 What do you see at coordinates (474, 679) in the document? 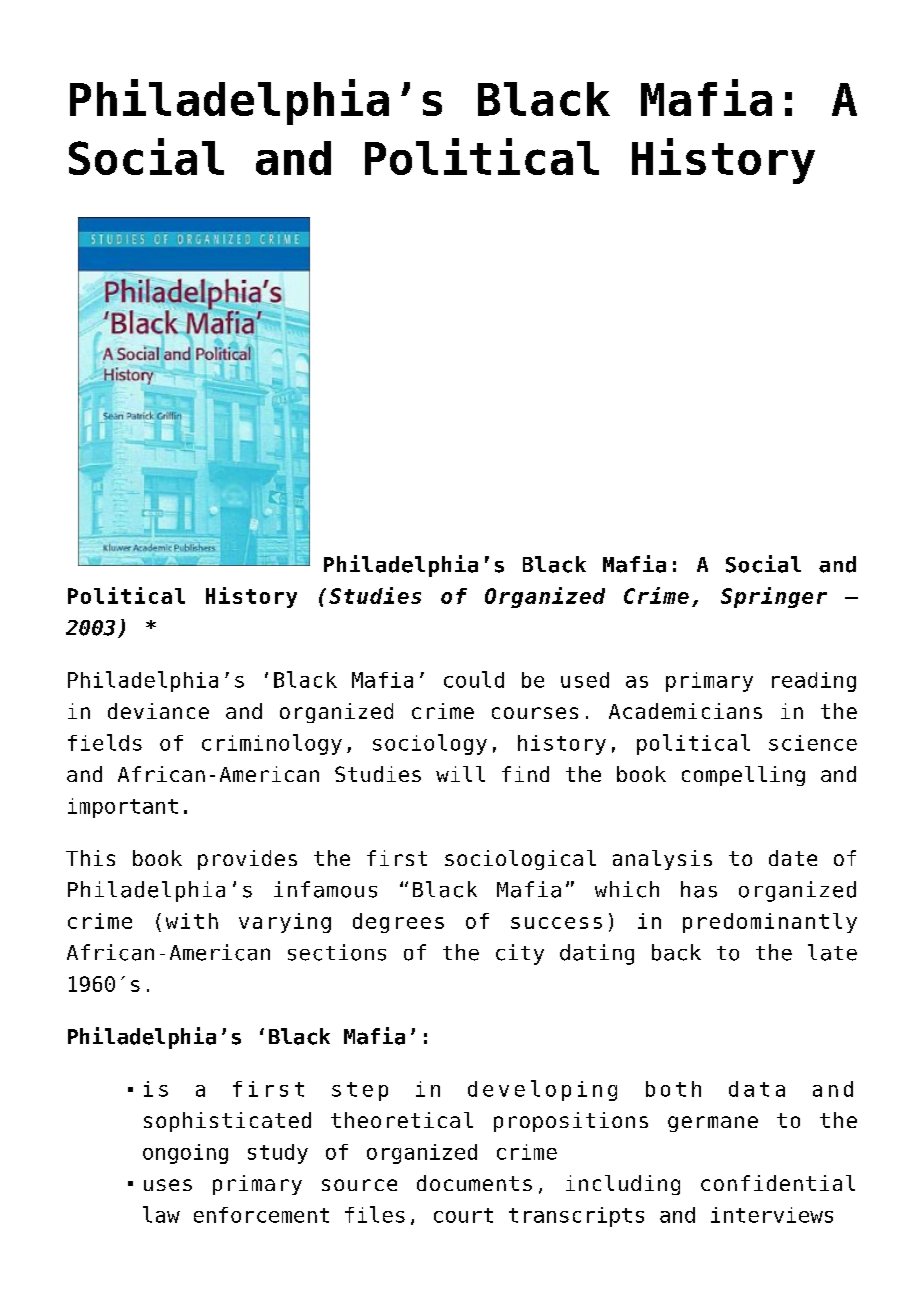
I see `could` at bounding box center [474, 679].
